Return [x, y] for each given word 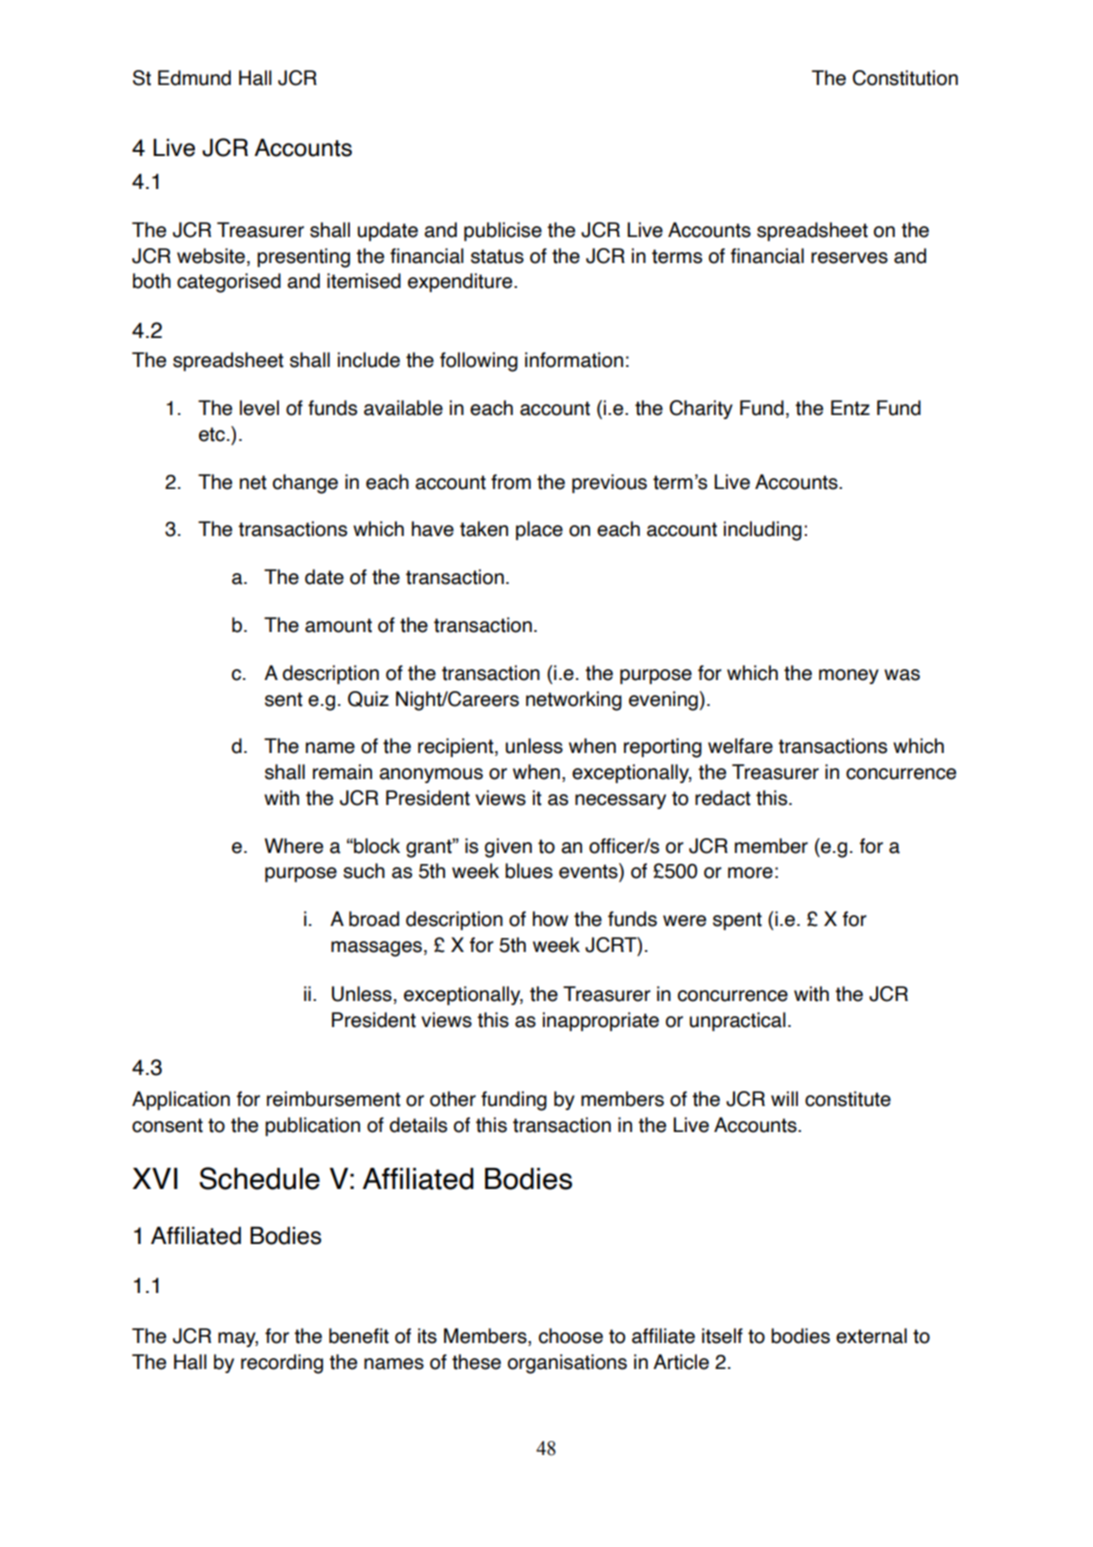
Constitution [905, 78]
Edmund [194, 78]
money [849, 676]
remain [342, 772]
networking [574, 701]
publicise [503, 231]
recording [282, 1364]
